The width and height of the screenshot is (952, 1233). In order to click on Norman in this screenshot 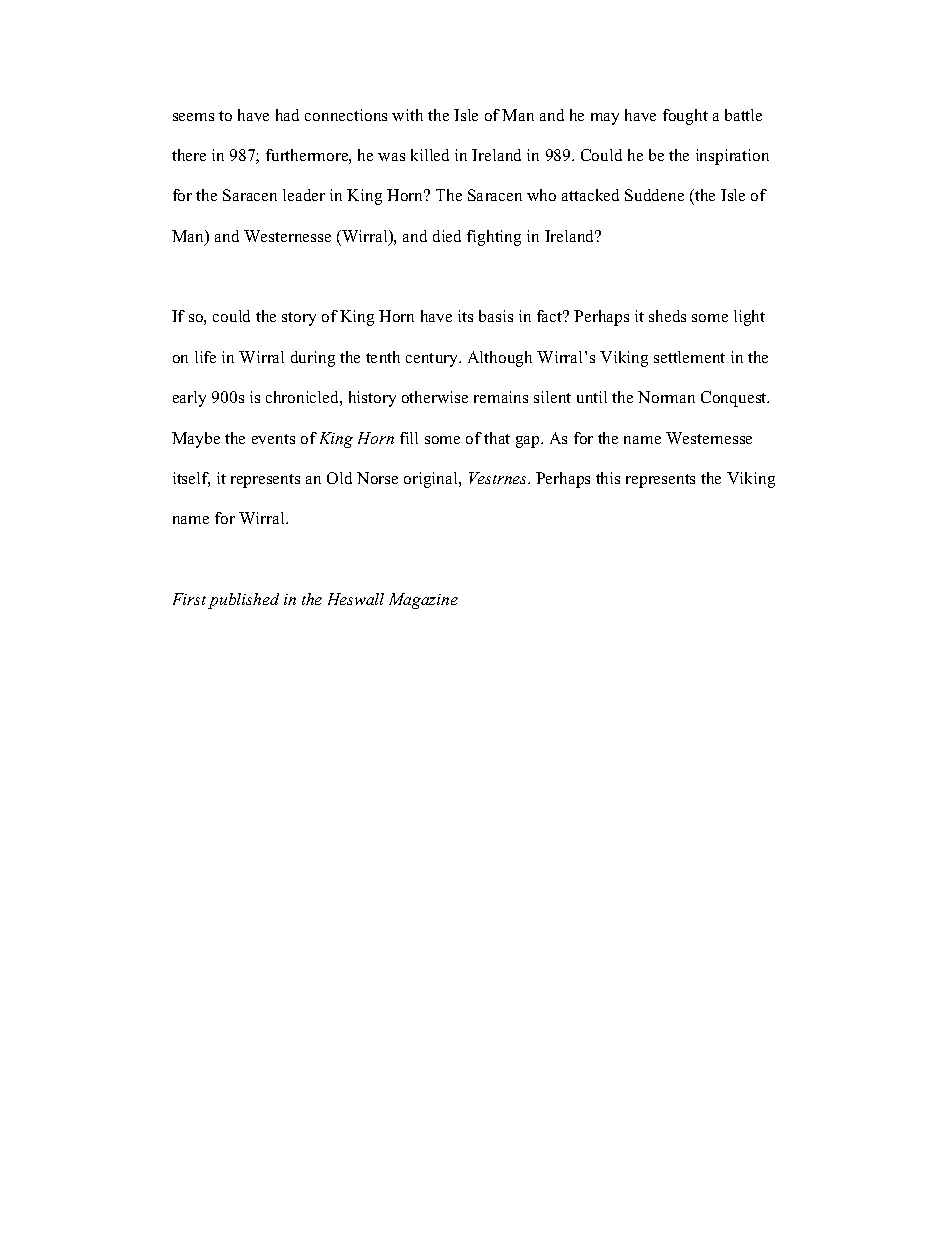, I will do `click(666, 397)`.
